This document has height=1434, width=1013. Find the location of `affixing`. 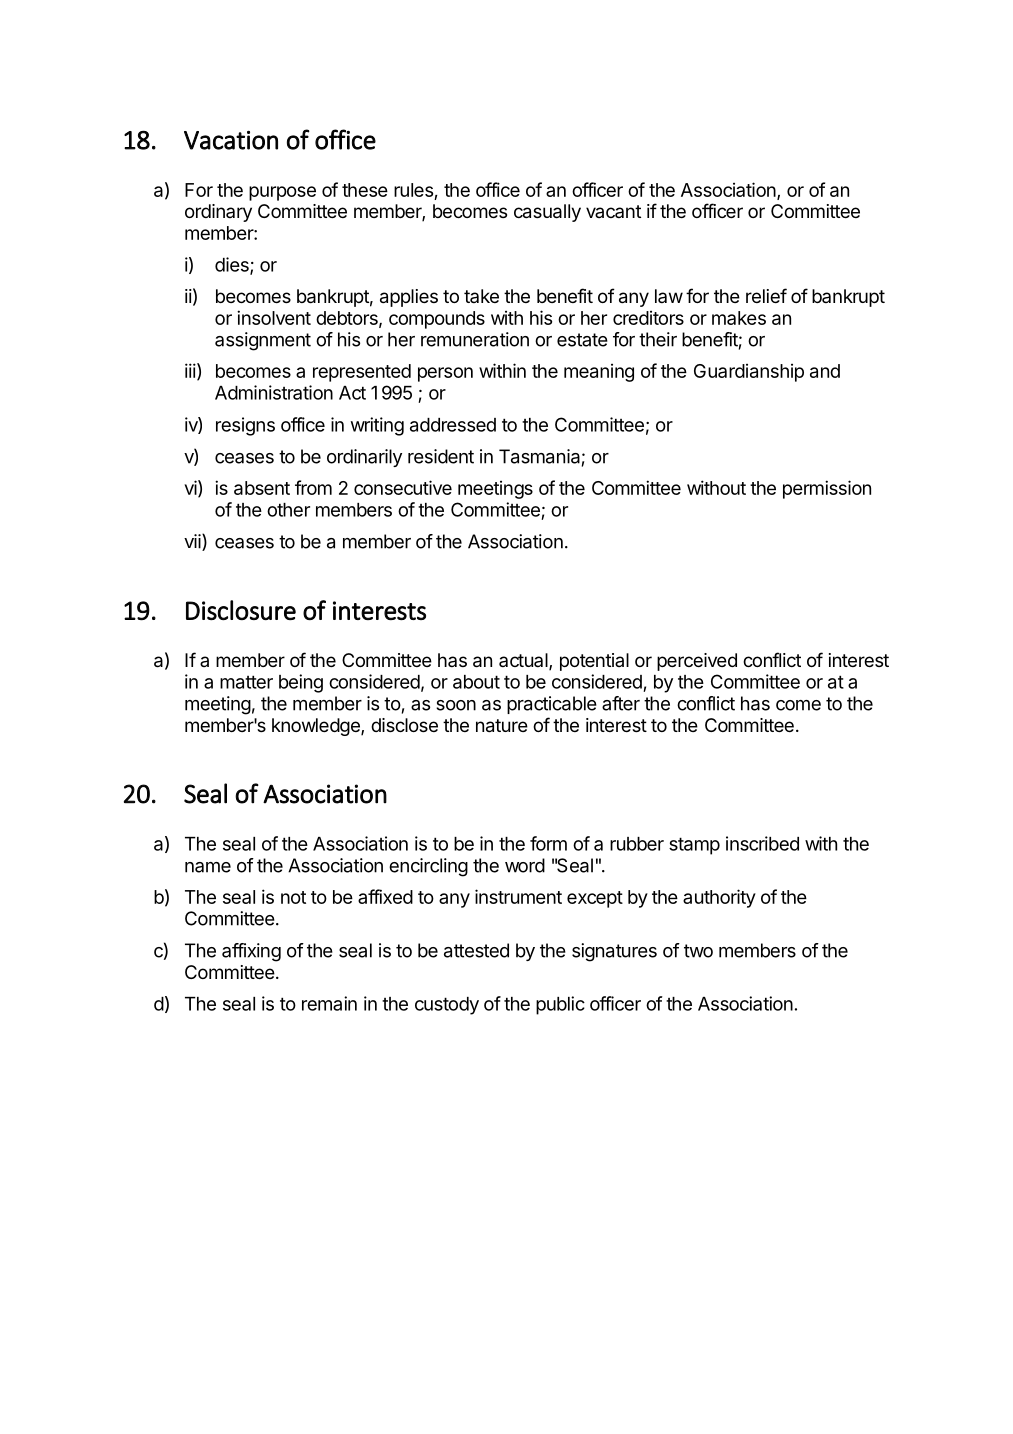

affixing is located at coordinates (251, 952).
